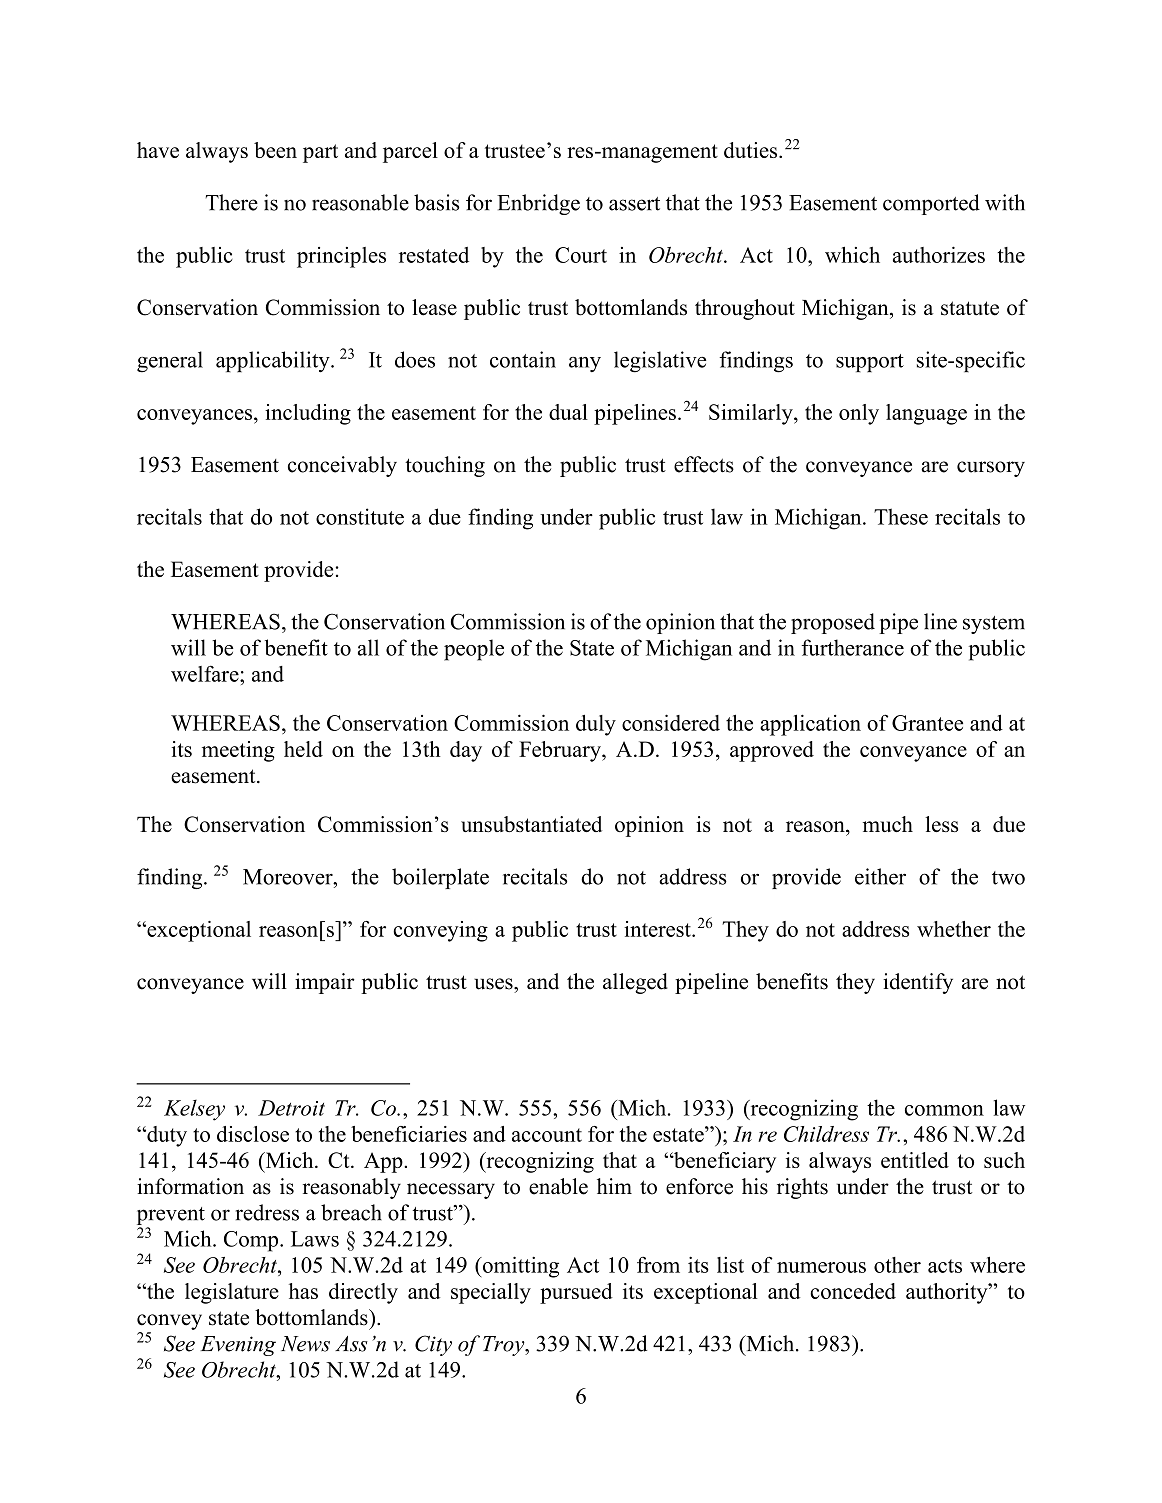 This screenshot has width=1162, height=1503. I want to click on pursued, so click(576, 1293).
